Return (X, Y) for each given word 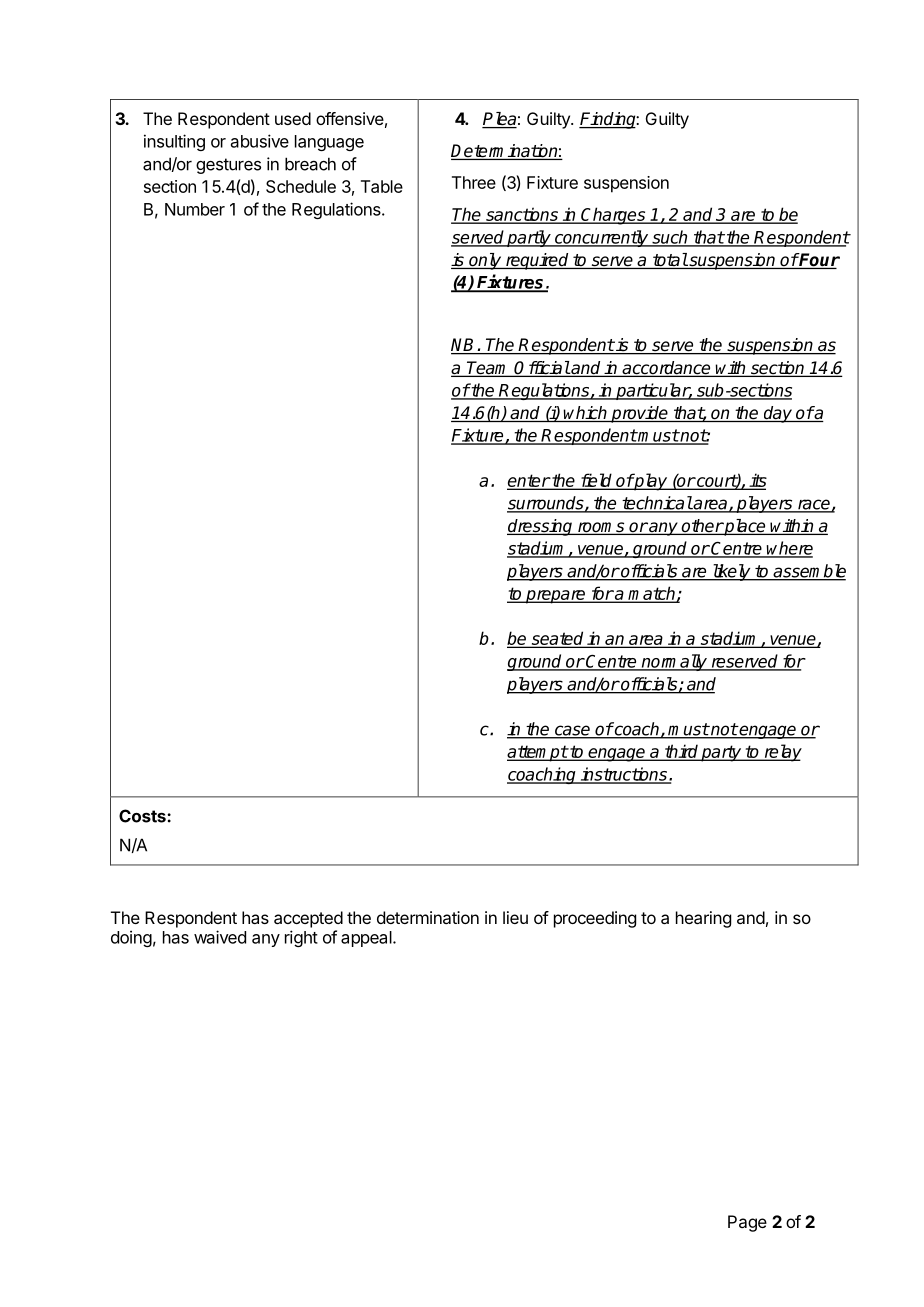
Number (195, 209)
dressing (541, 527)
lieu (515, 917)
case (573, 731)
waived (220, 937)
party (722, 753)
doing (131, 938)
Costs (143, 816)
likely (731, 572)
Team (488, 369)
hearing (703, 919)
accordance (666, 369)
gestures (228, 166)
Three (474, 182)
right (301, 938)
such (670, 238)
